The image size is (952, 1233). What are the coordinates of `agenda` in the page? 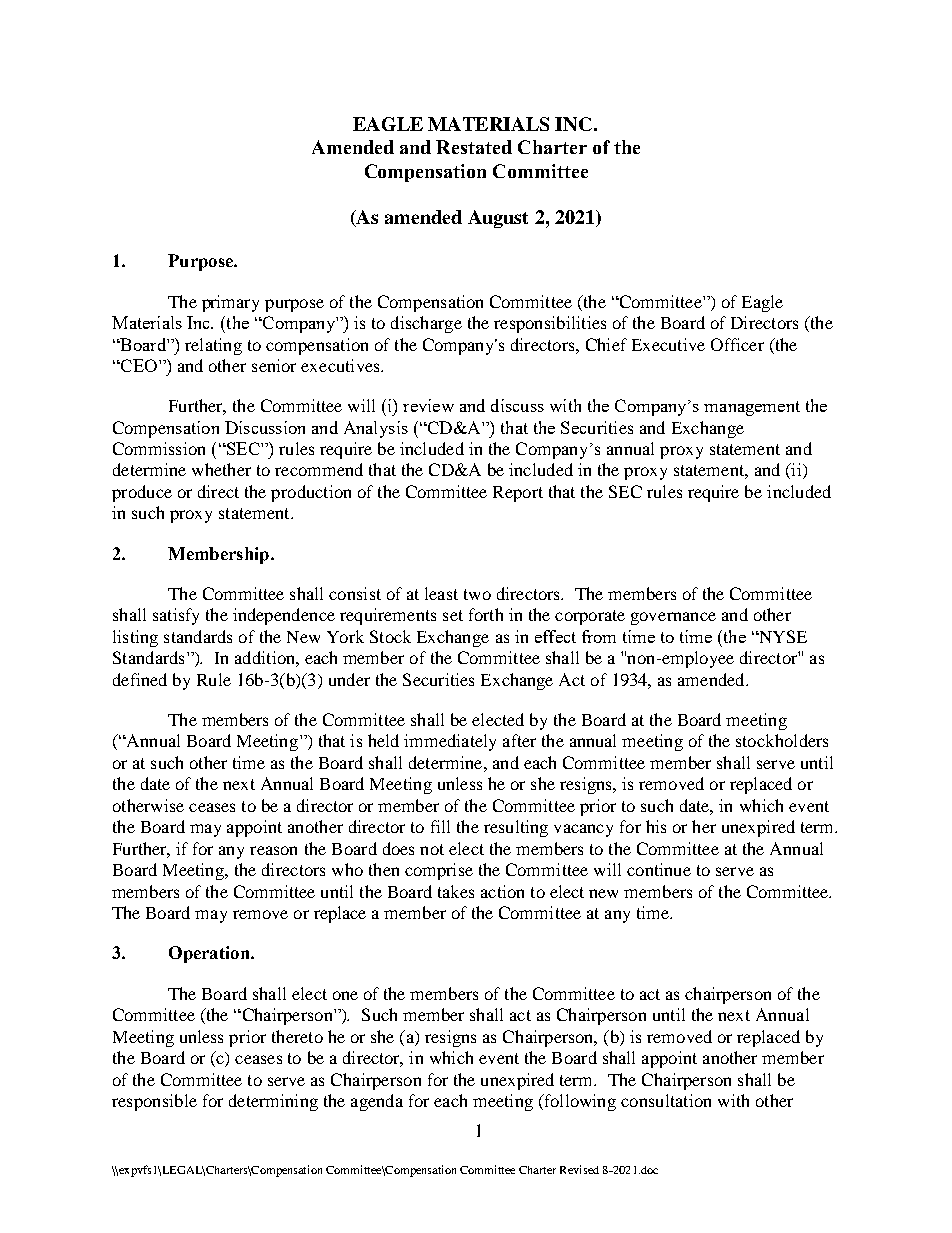 It's located at (377, 1102).
